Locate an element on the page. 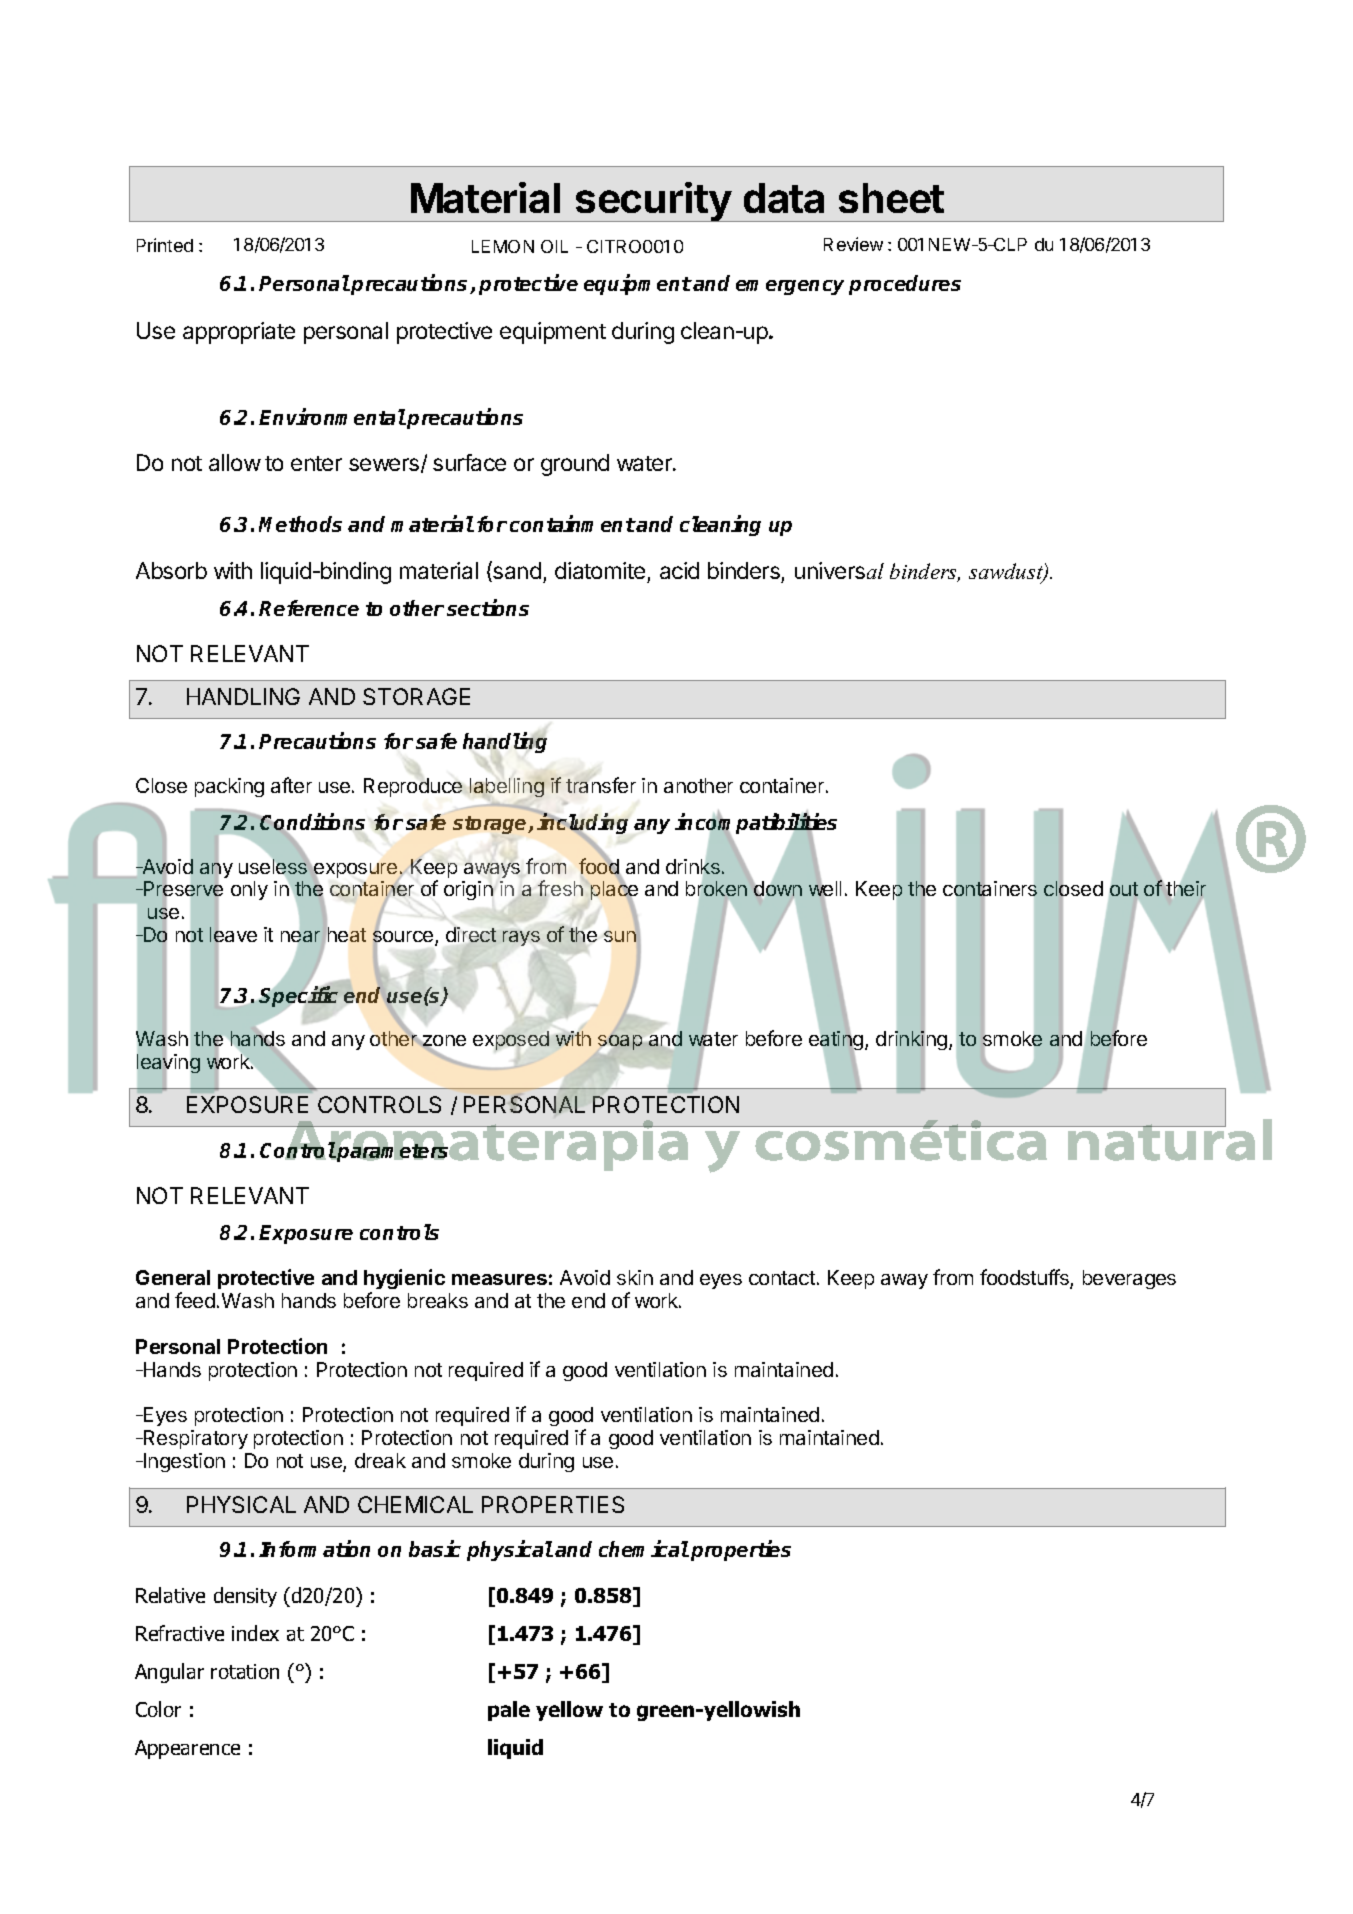 The image size is (1353, 1914). Reference is located at coordinates (309, 608).
